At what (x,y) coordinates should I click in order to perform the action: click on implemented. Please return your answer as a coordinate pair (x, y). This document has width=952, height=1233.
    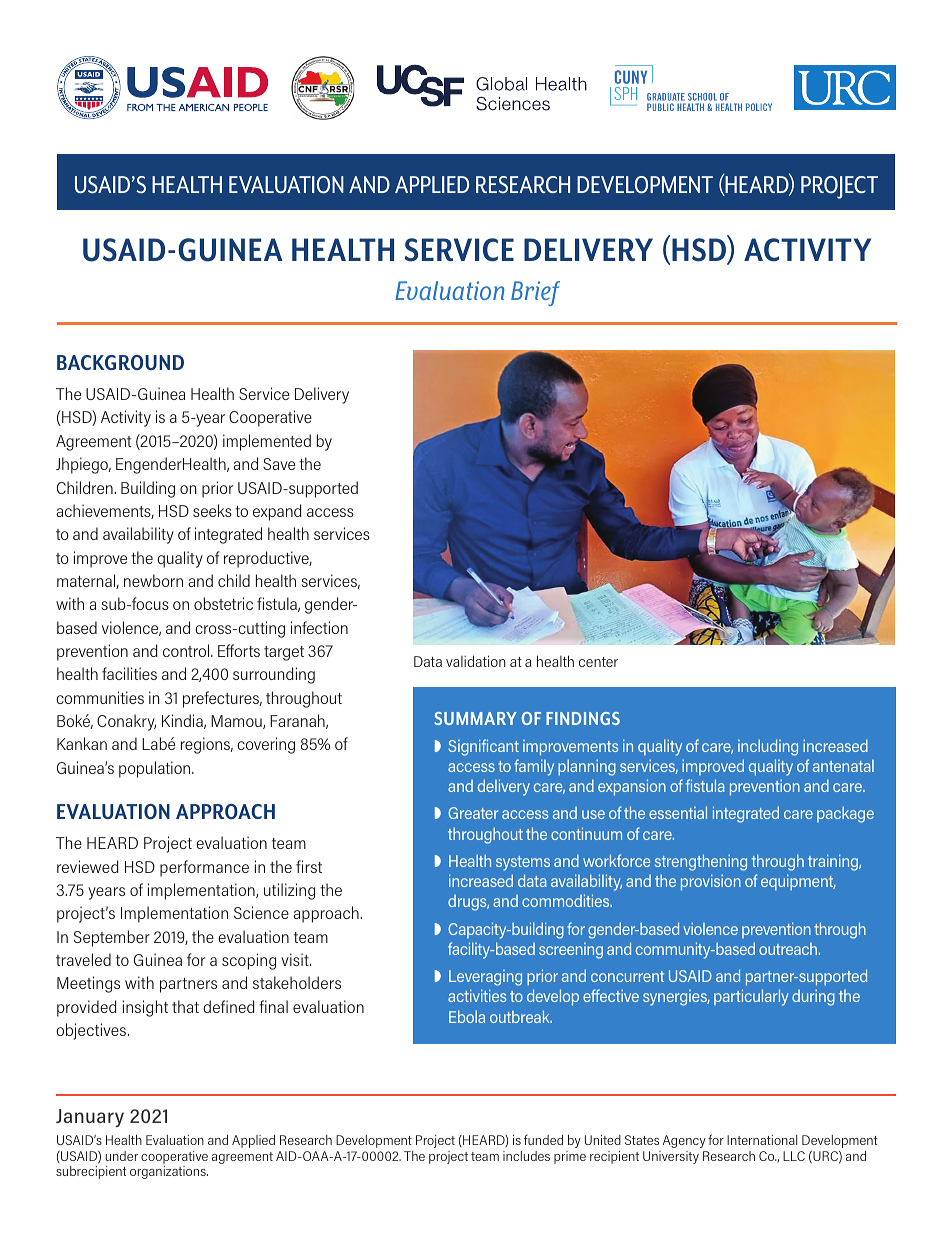
    Looking at the image, I should click on (267, 442).
